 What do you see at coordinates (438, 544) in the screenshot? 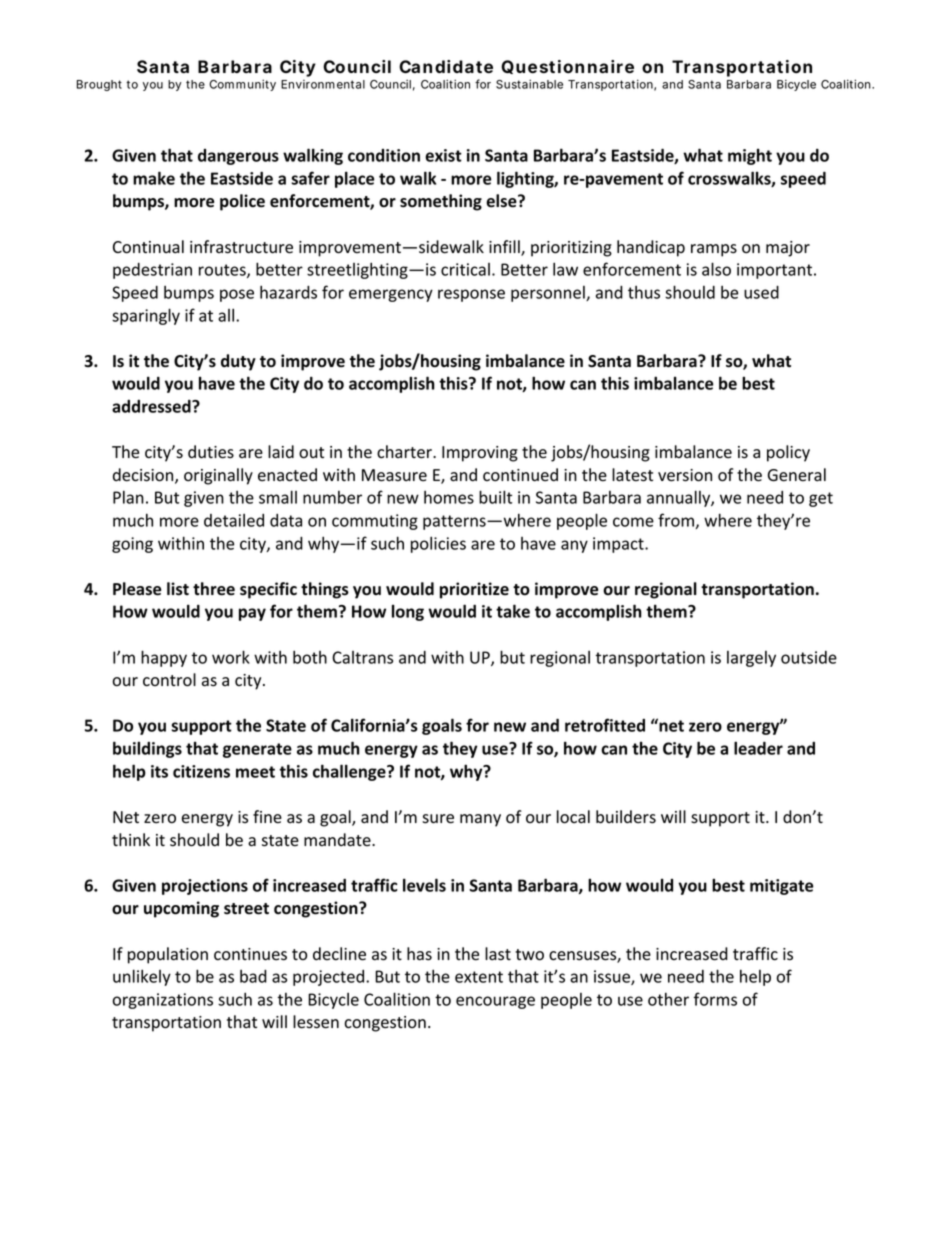
I see `policies` at bounding box center [438, 544].
